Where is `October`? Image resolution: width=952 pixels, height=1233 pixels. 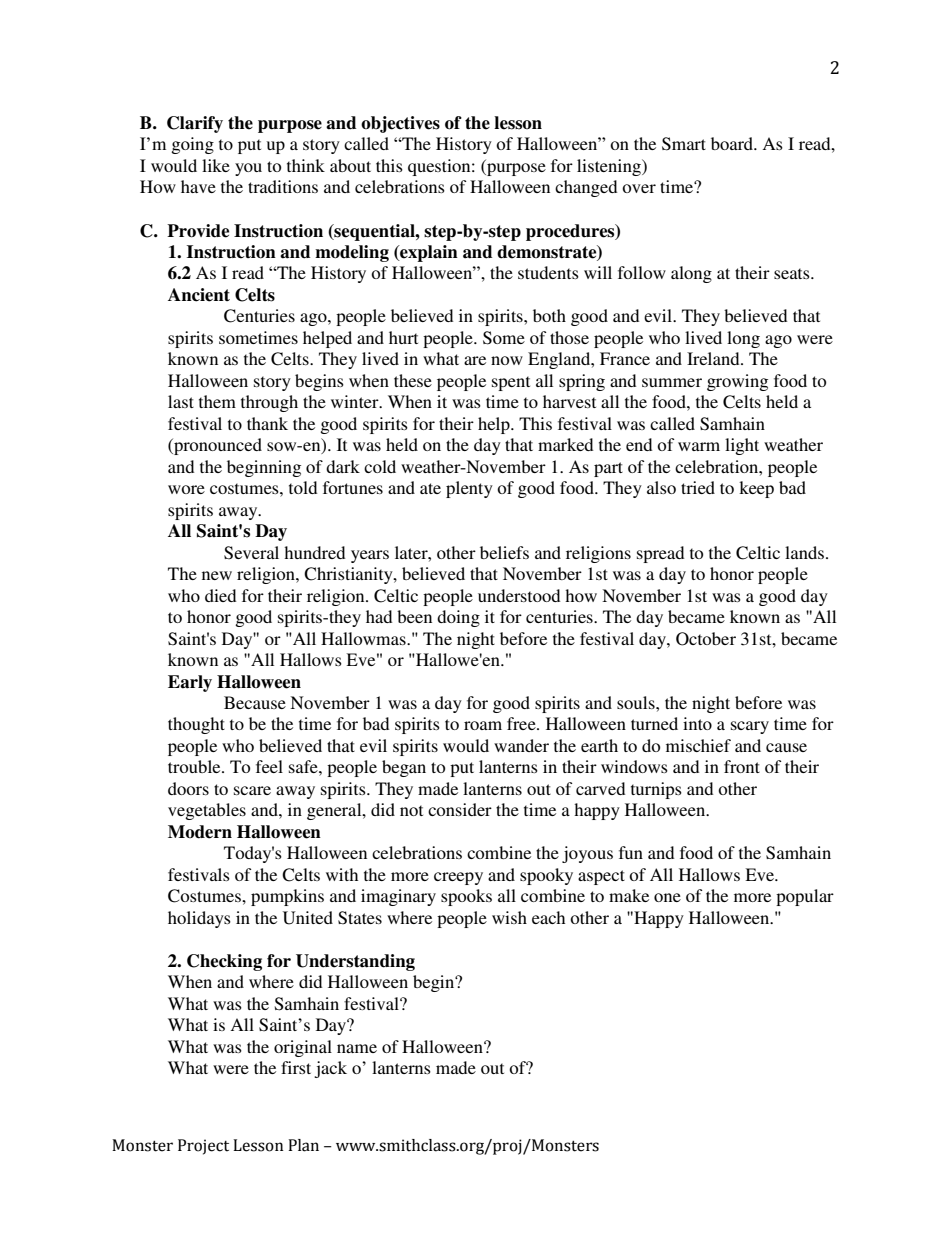
October is located at coordinates (706, 639).
